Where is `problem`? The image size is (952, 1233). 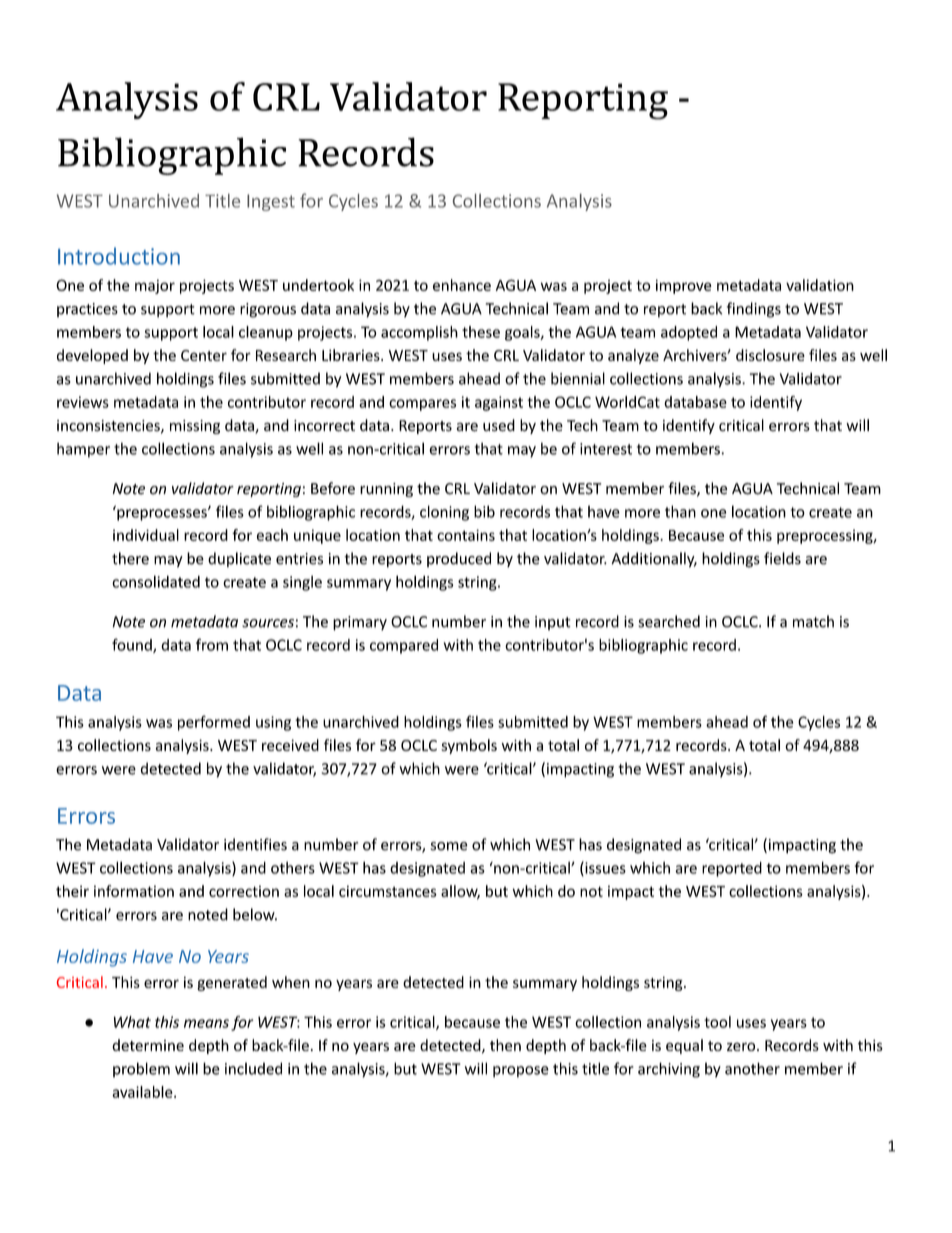 problem is located at coordinates (141, 1070).
